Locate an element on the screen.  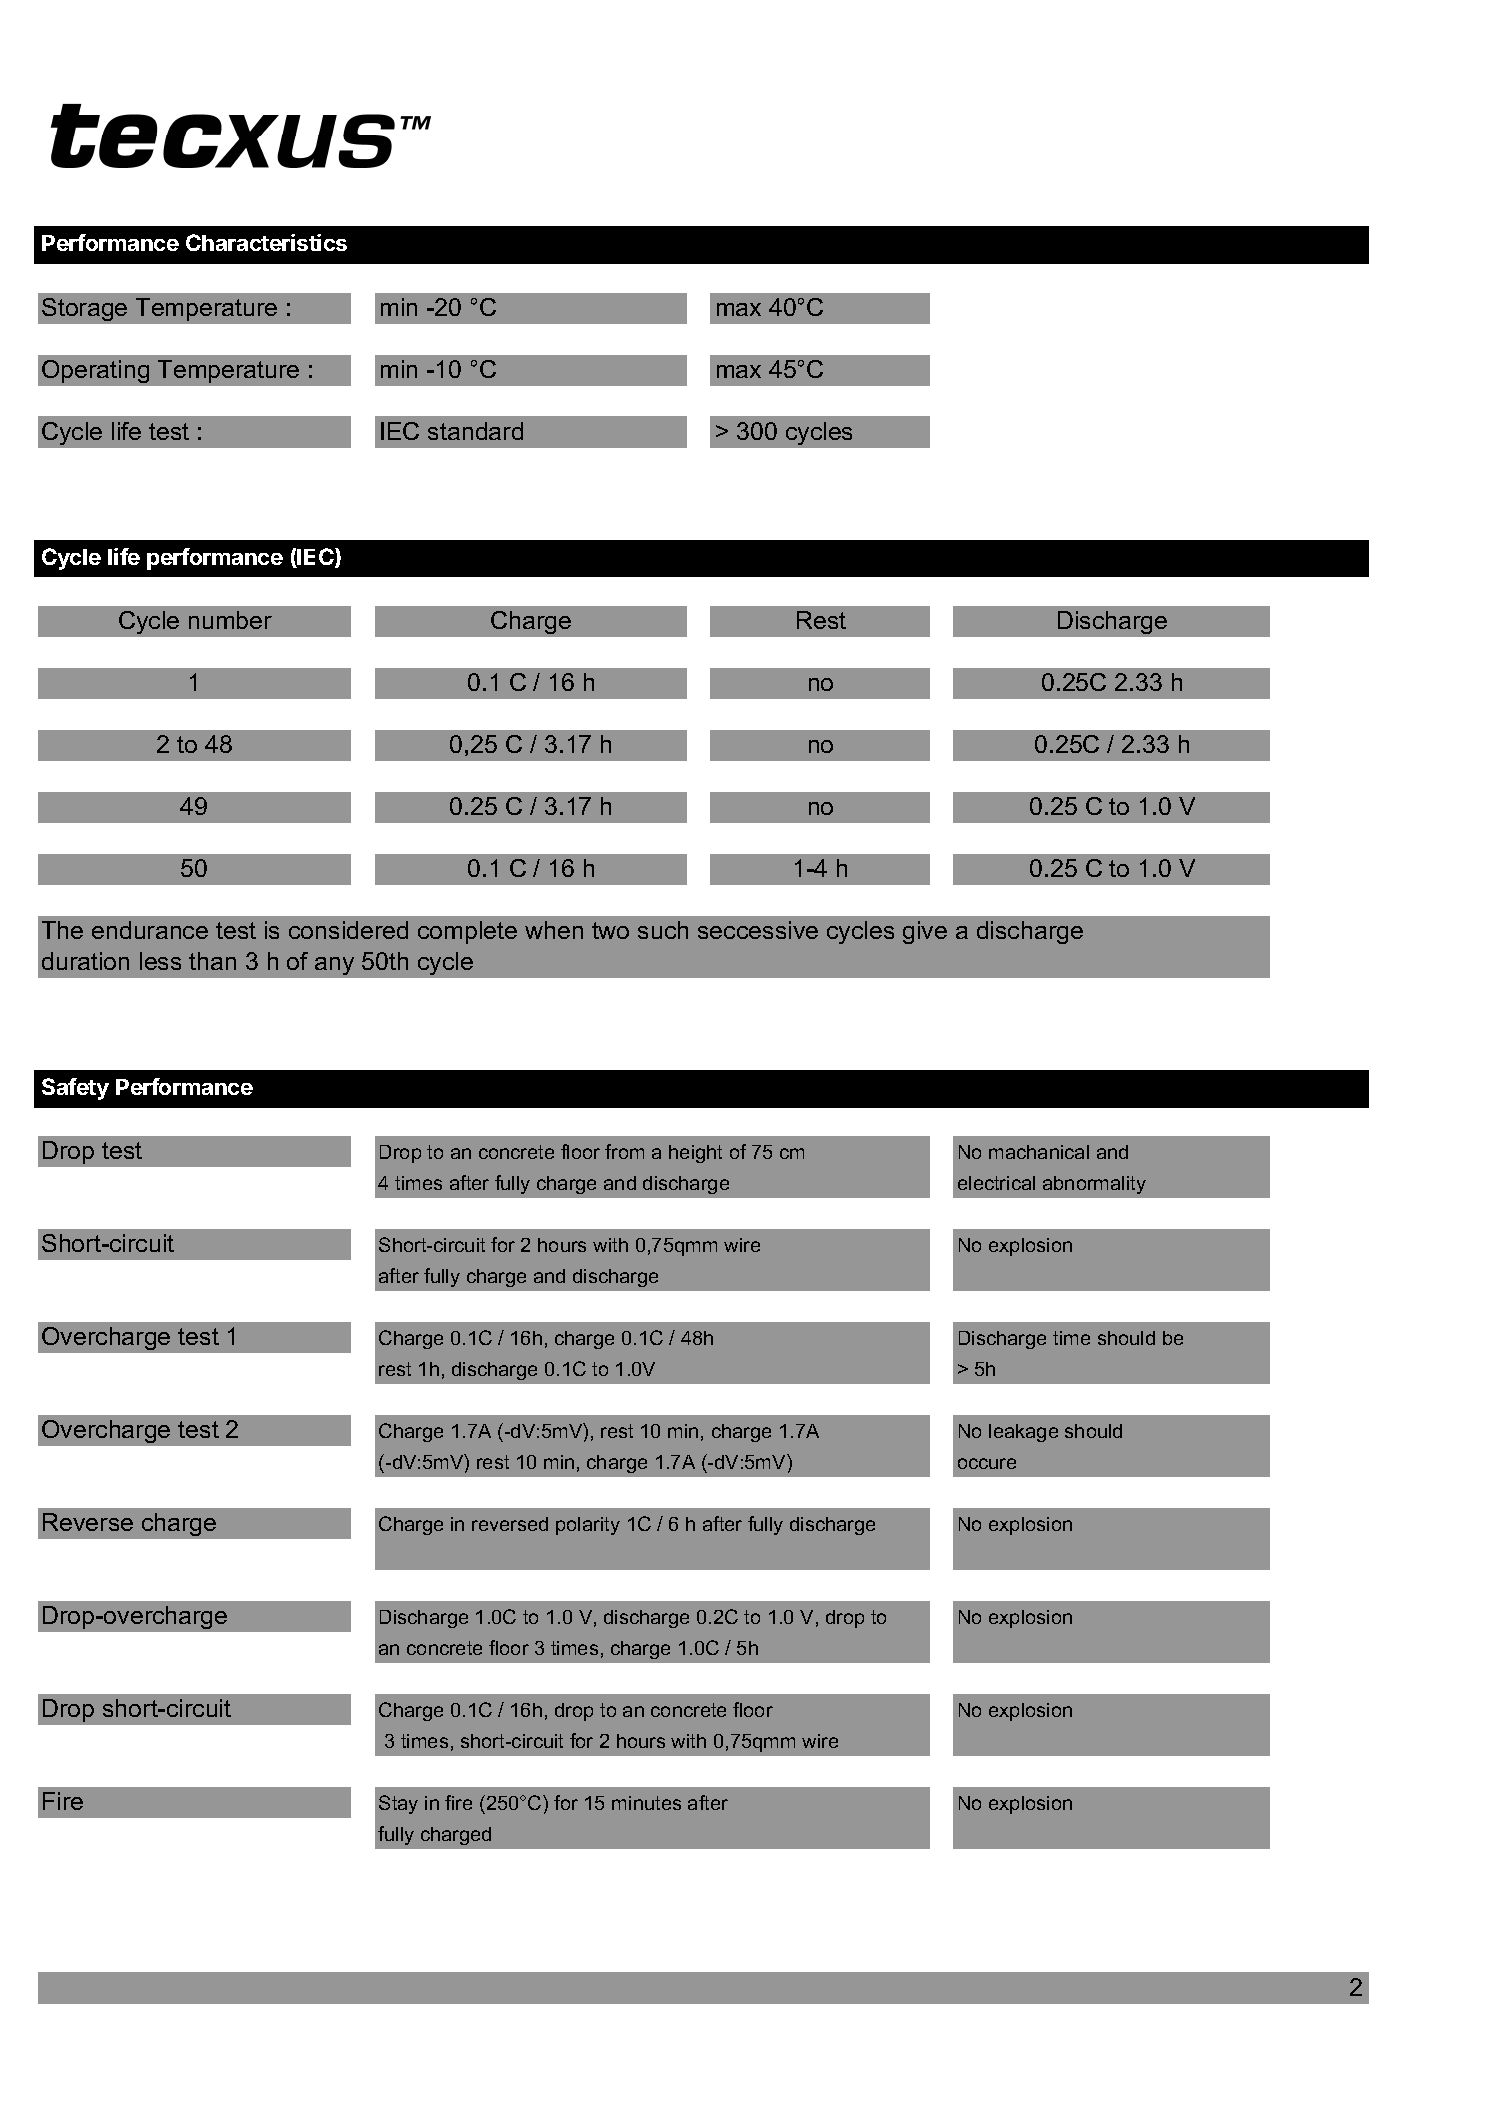
give is located at coordinates (925, 932).
